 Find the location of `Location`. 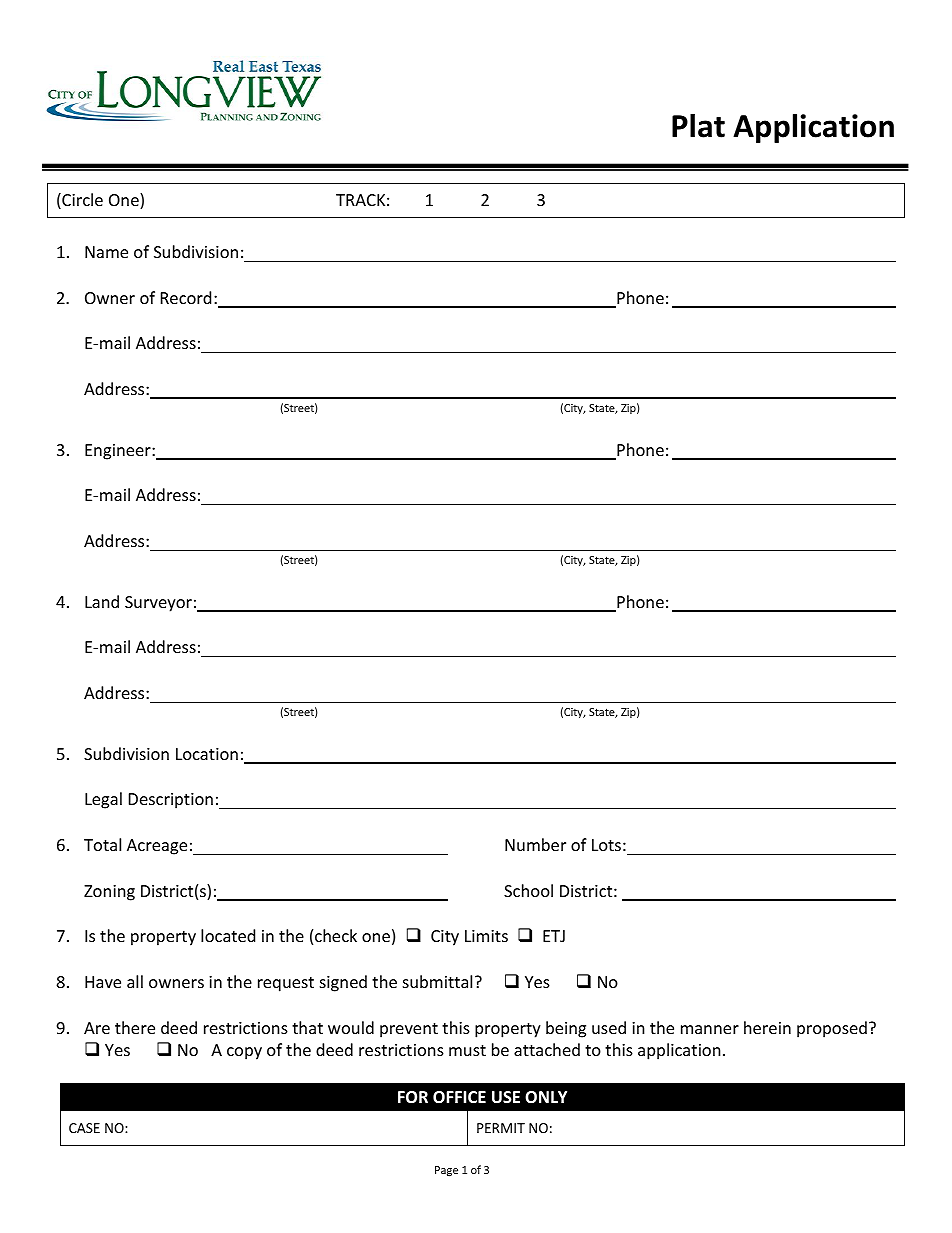

Location is located at coordinates (207, 754).
